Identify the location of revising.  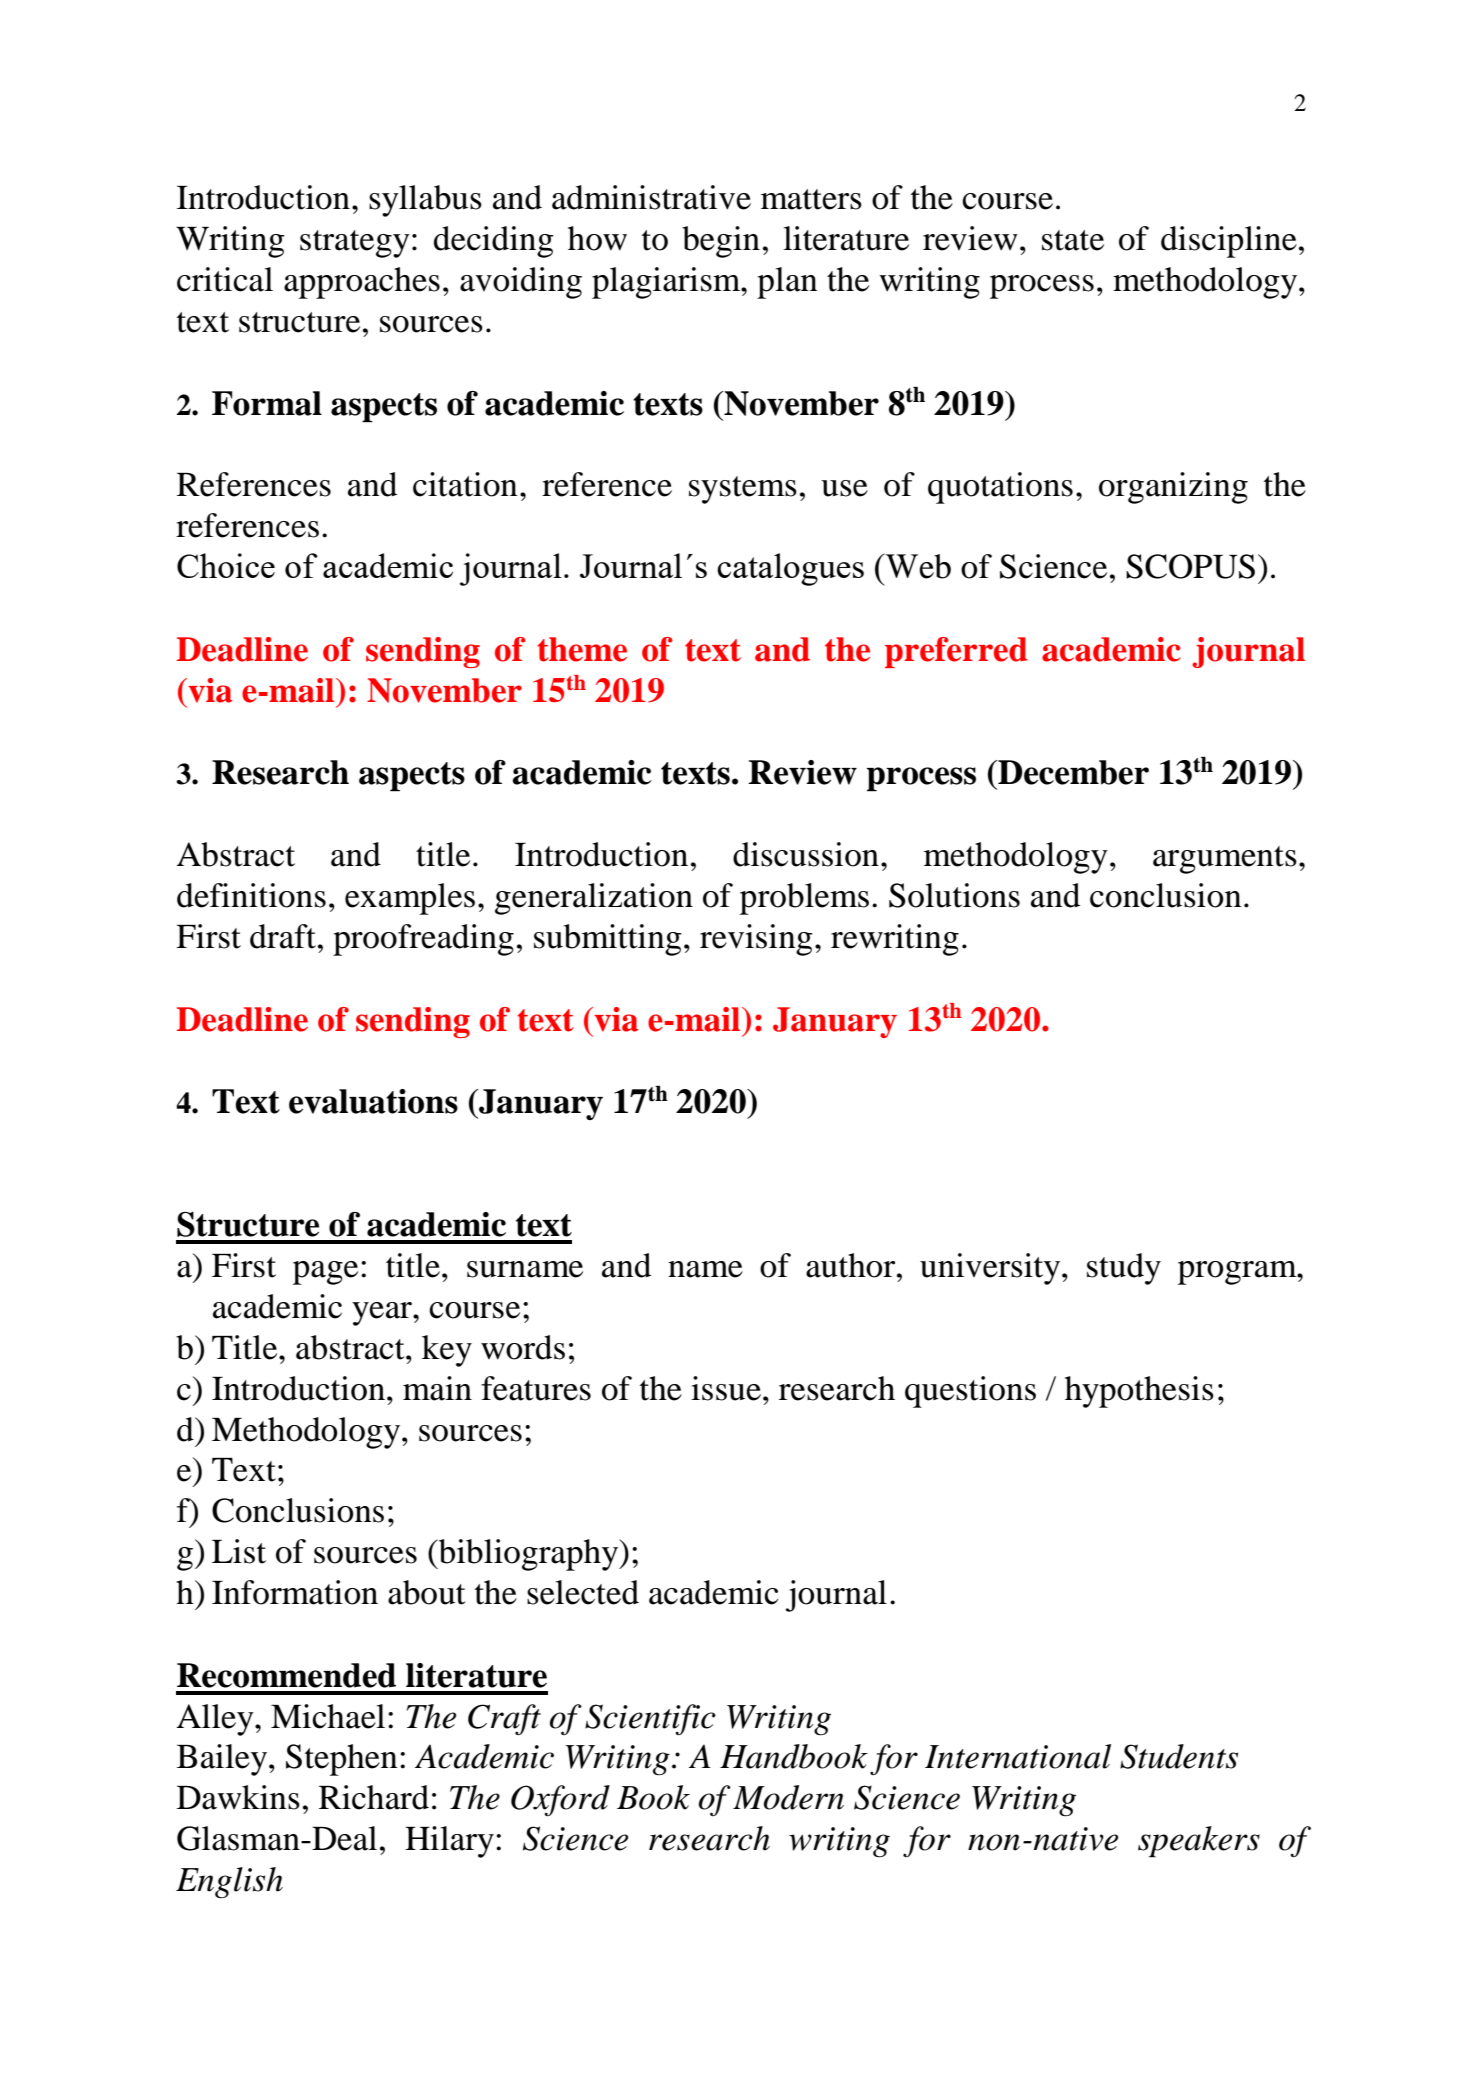
(756, 940).
